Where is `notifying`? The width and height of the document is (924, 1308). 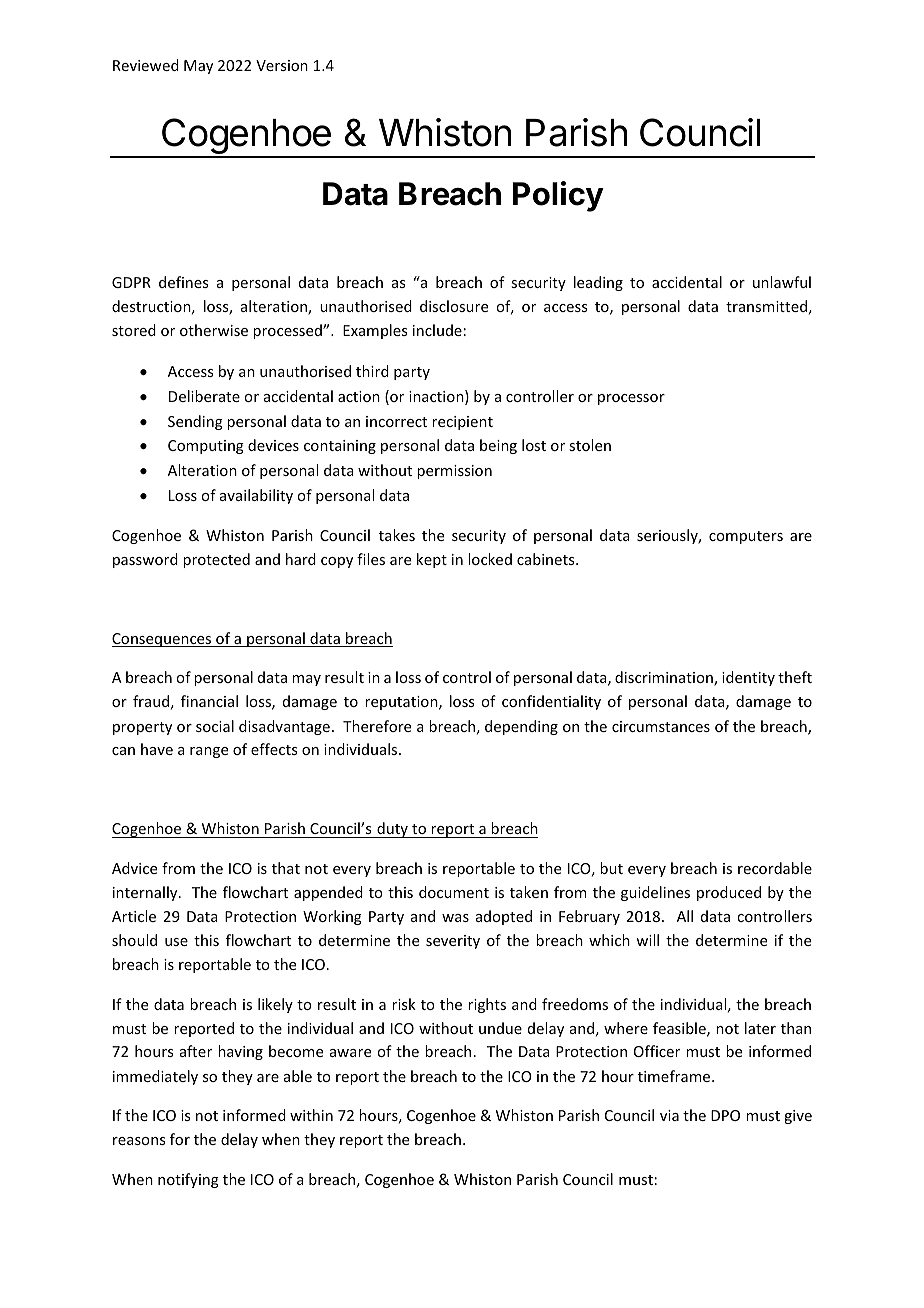 notifying is located at coordinates (188, 1180).
